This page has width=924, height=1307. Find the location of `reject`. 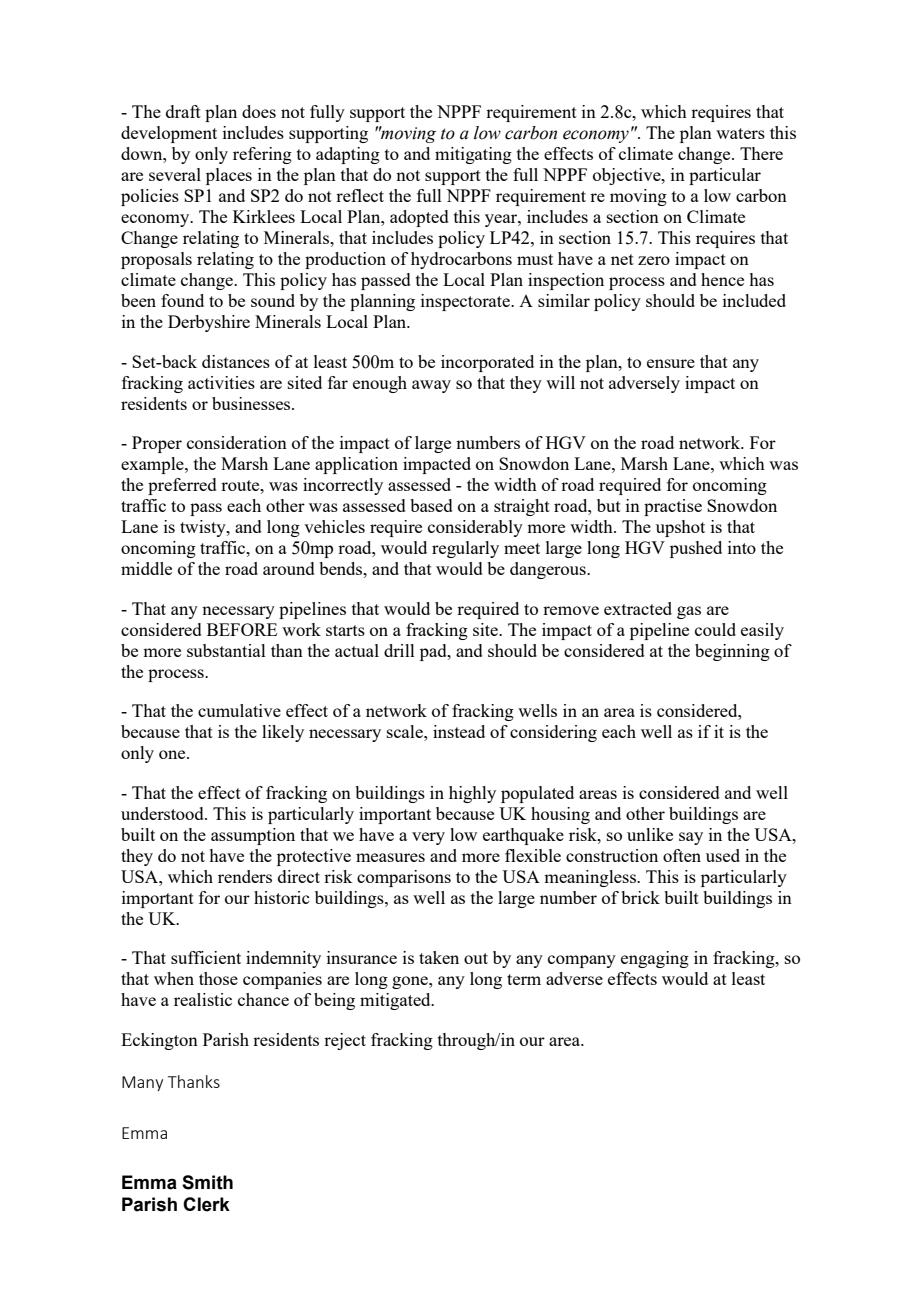

reject is located at coordinates (345, 1041).
